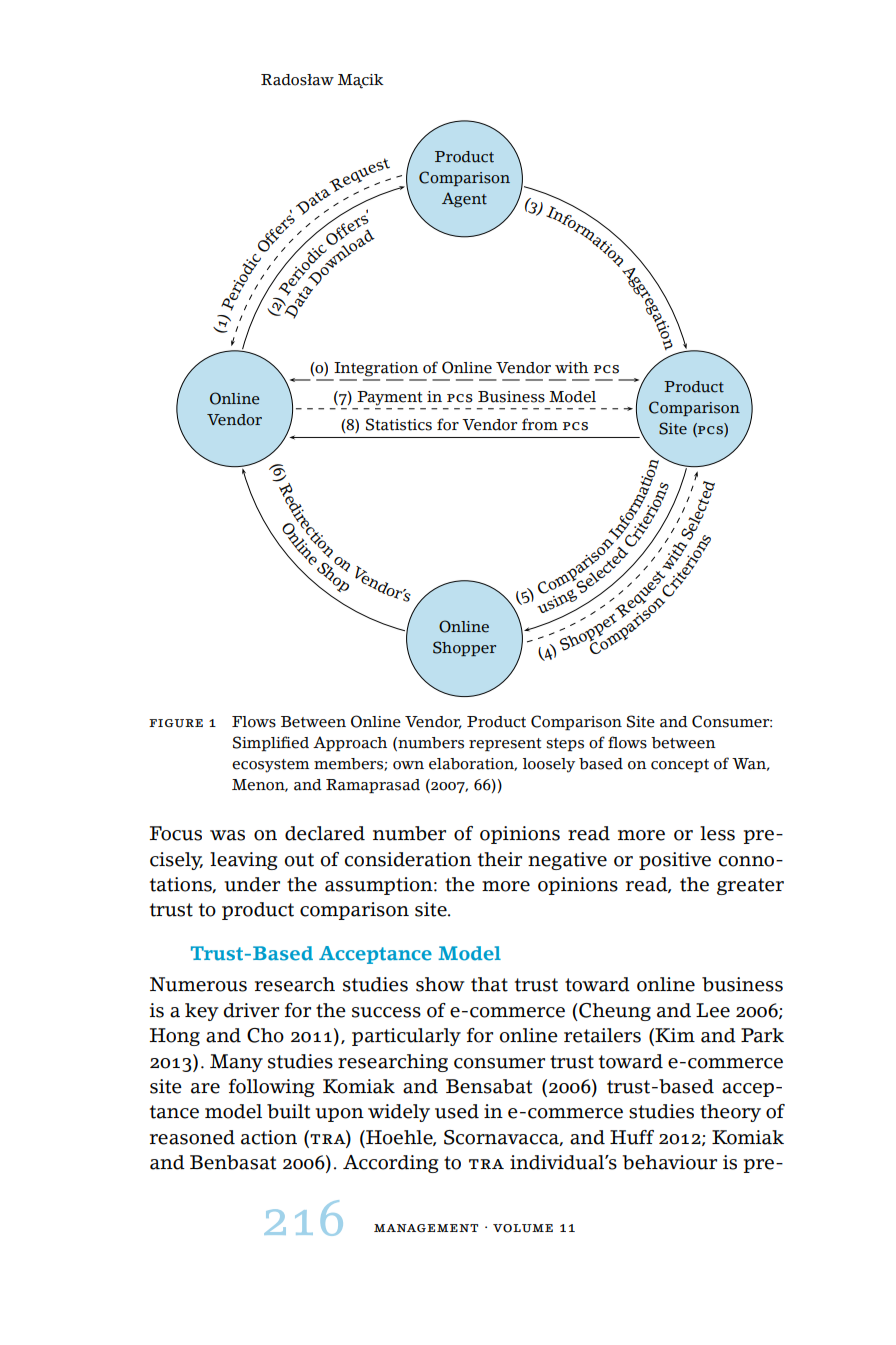 The image size is (896, 1345). I want to click on Statistics, so click(399, 424).
